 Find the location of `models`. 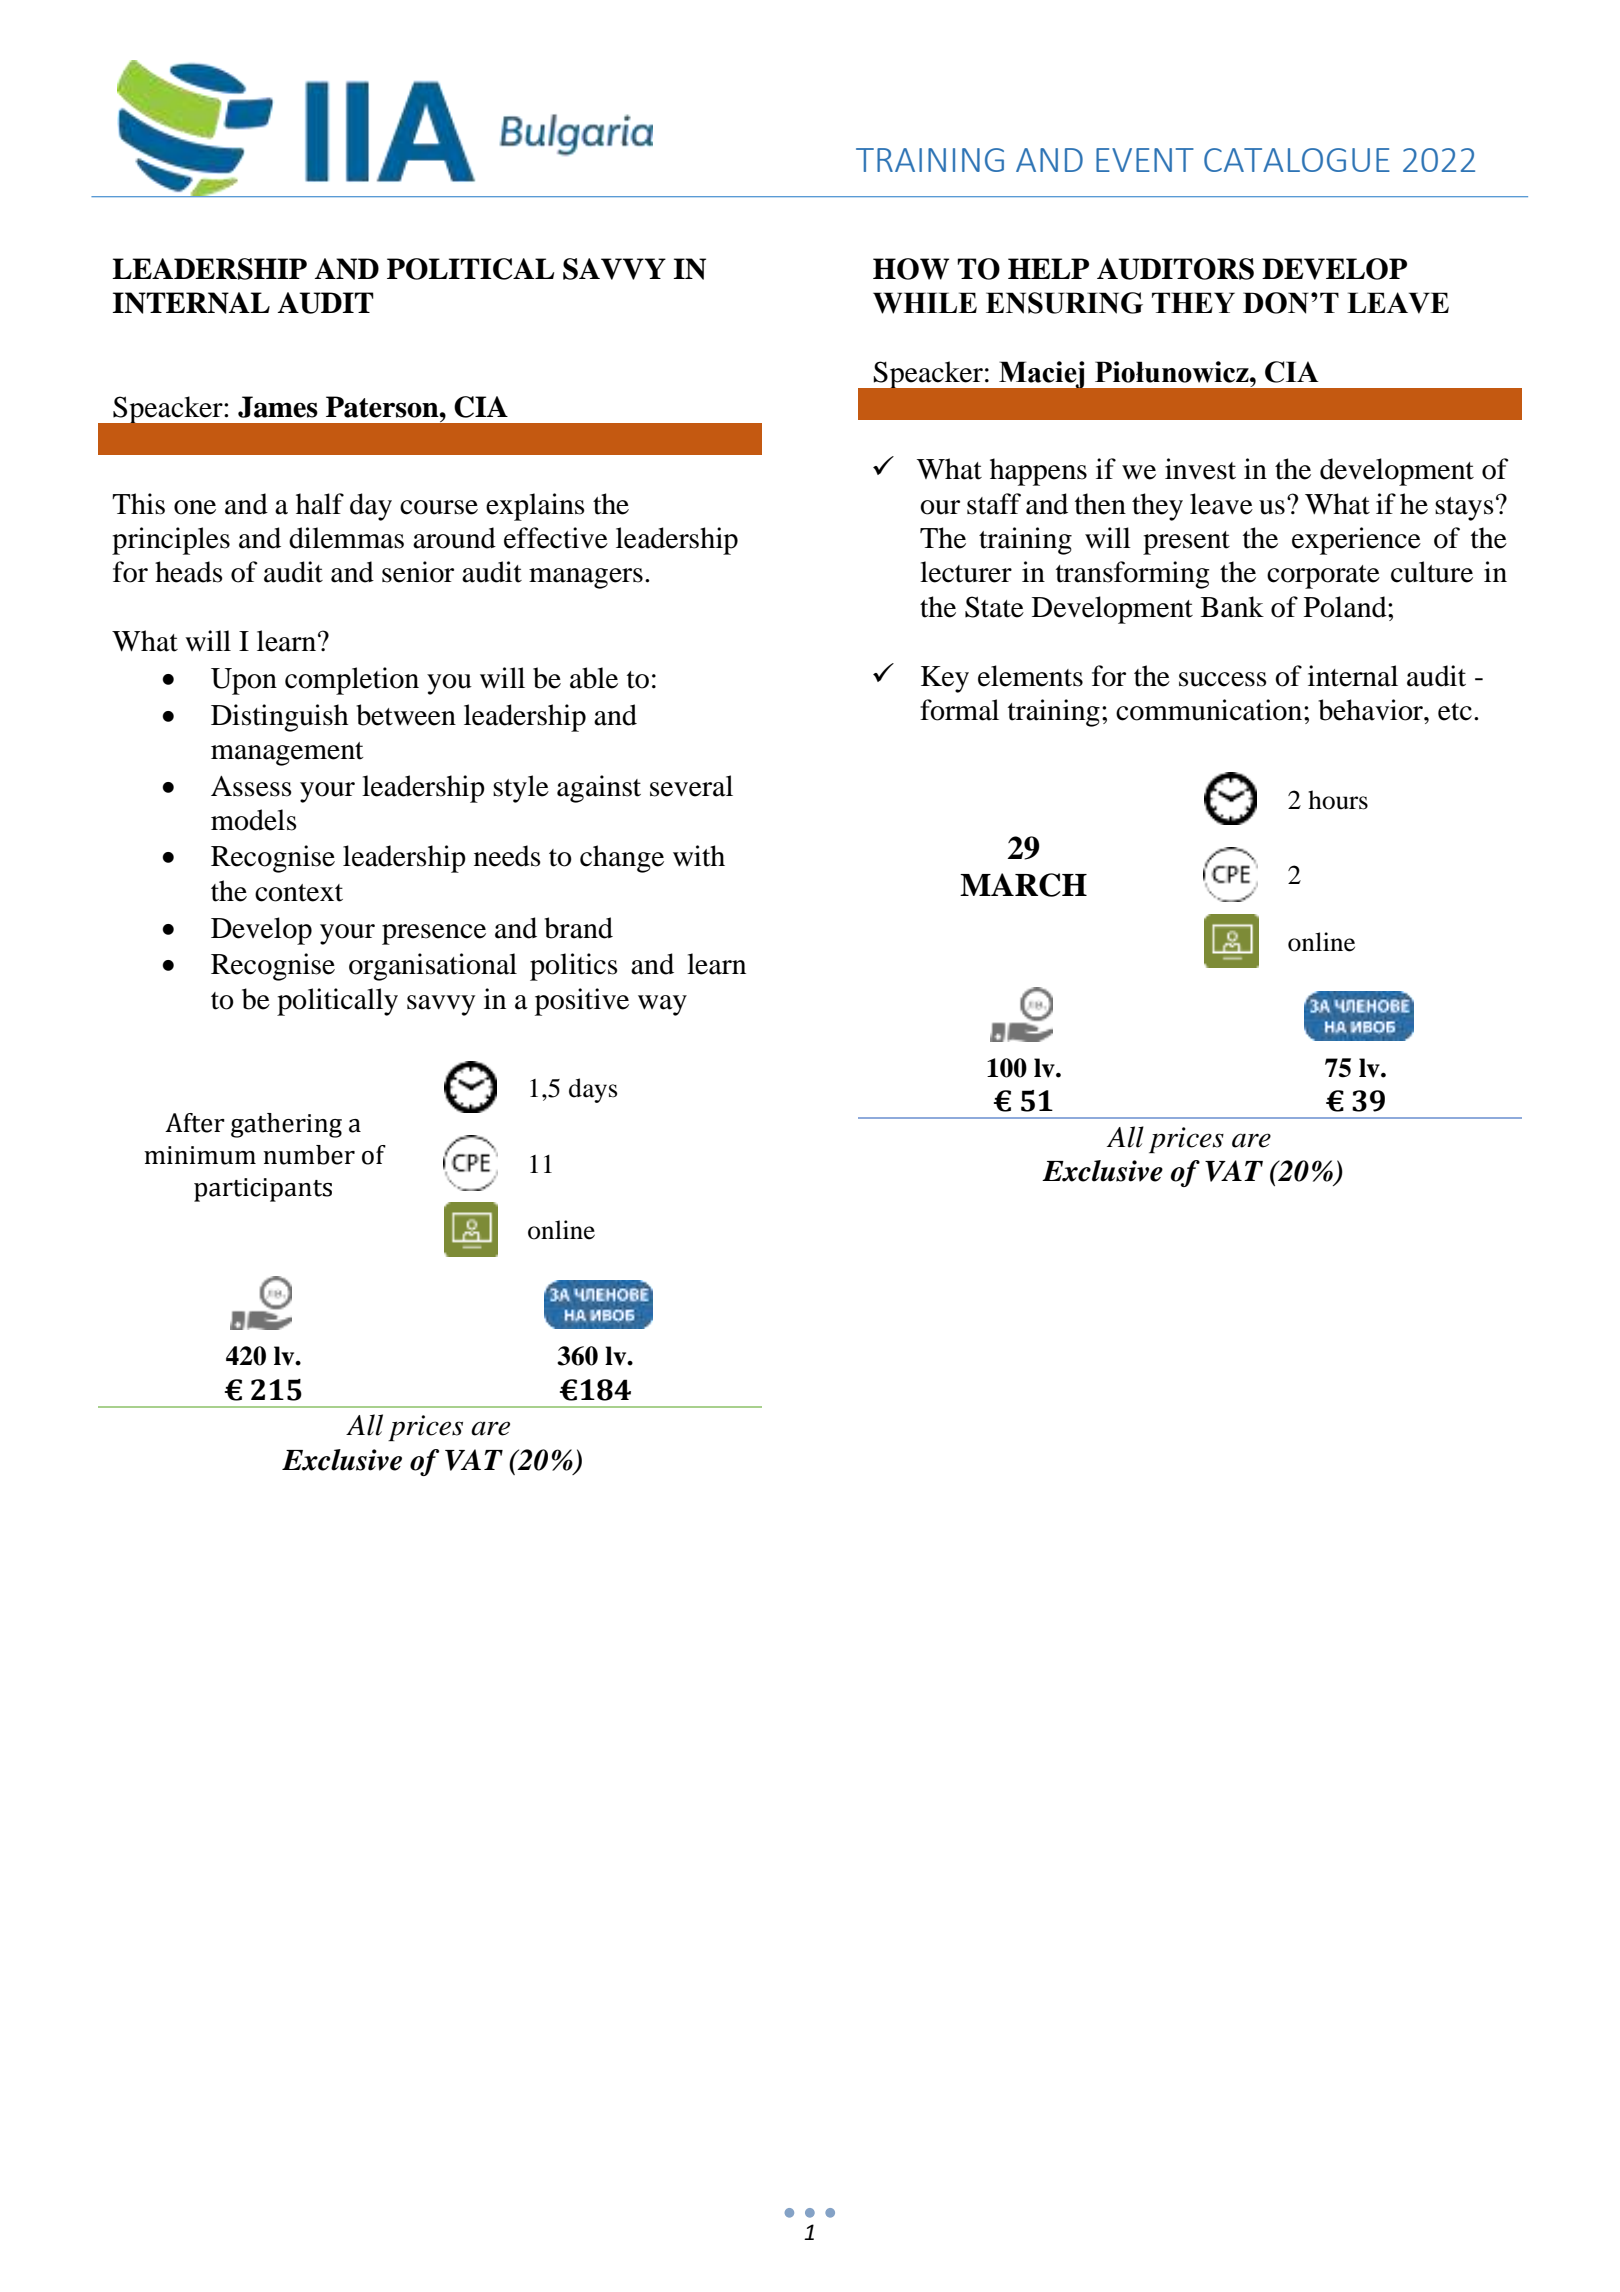

models is located at coordinates (254, 820).
